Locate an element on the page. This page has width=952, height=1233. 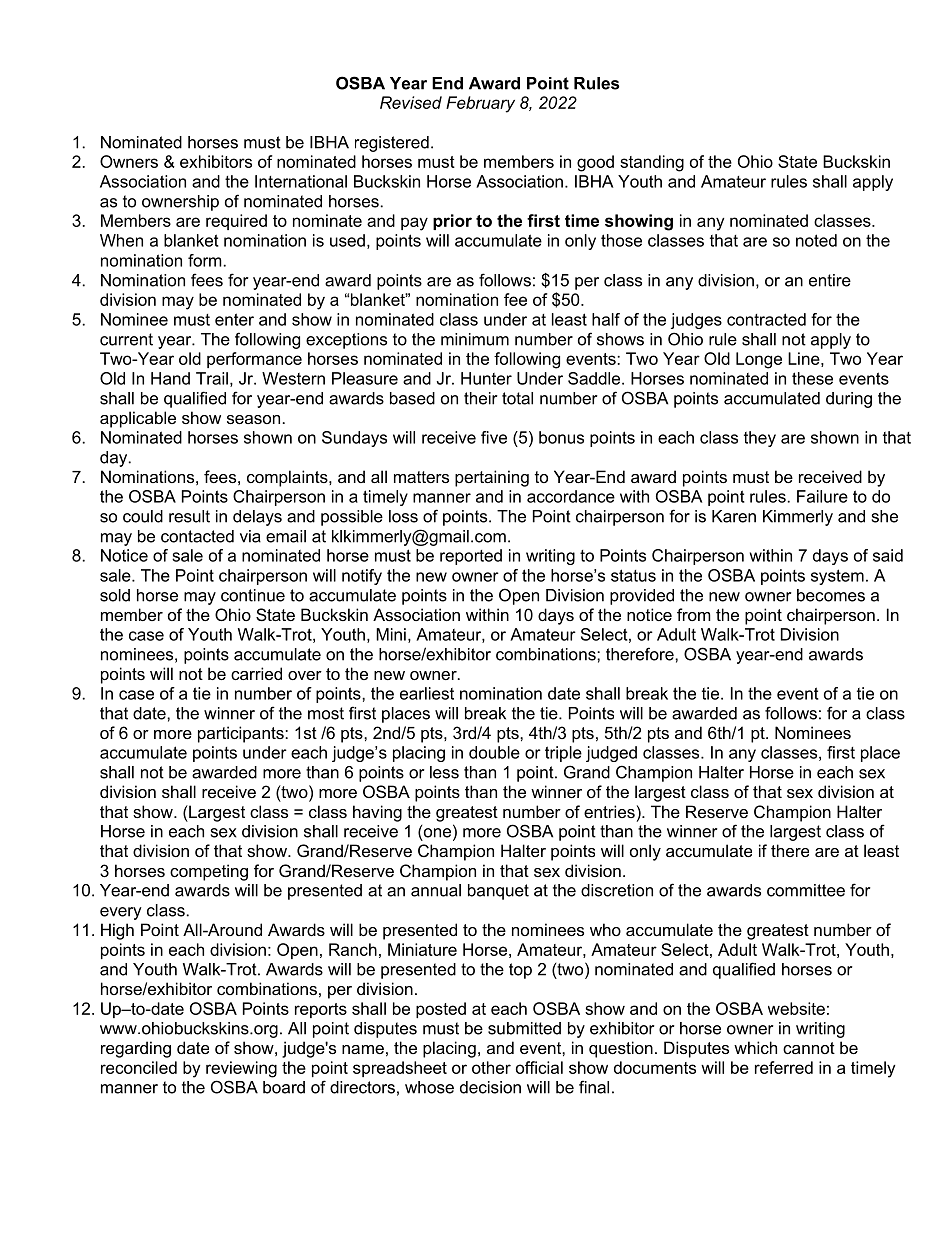
reviewing is located at coordinates (241, 1069).
